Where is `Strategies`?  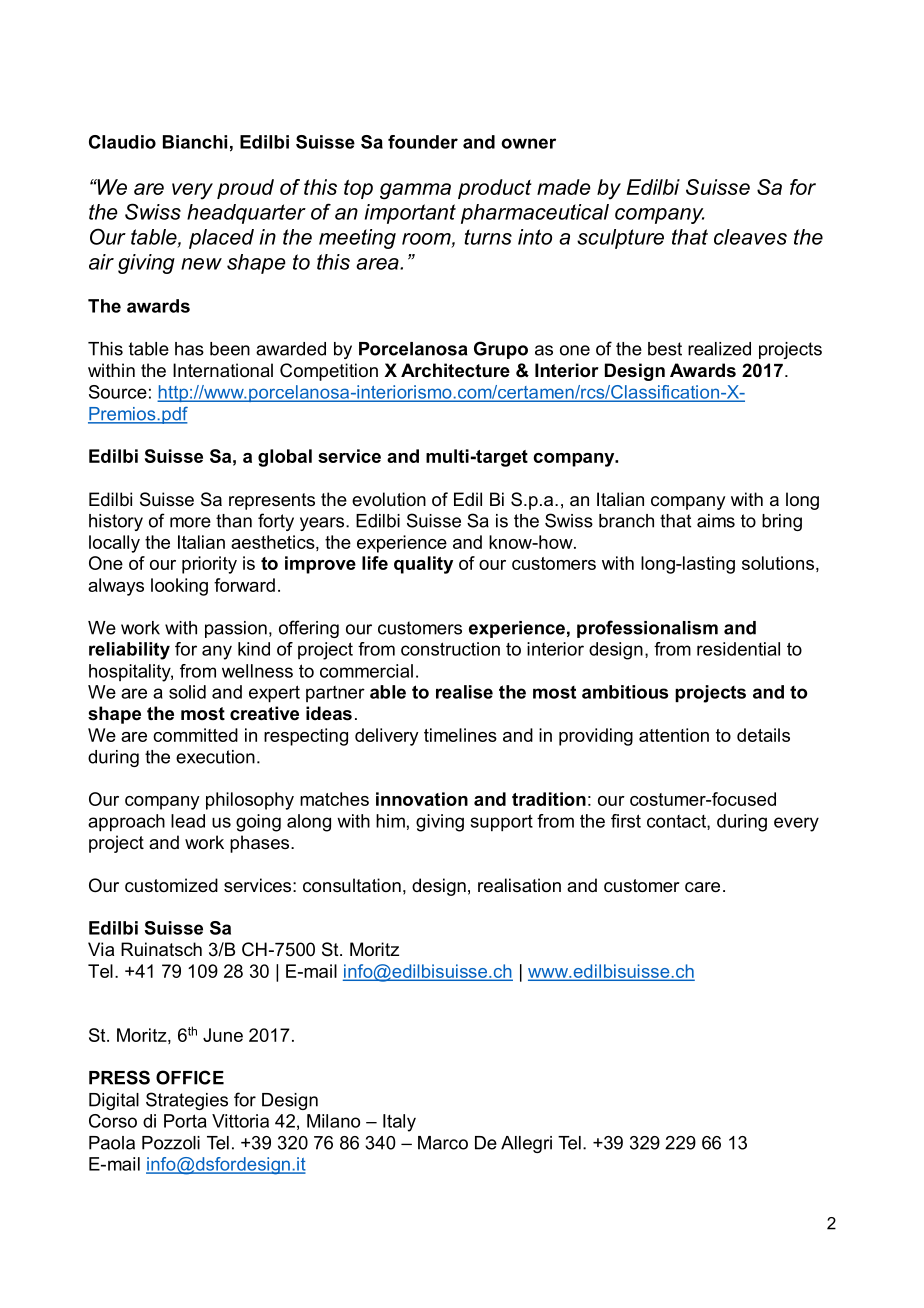
Strategies is located at coordinates (187, 1101).
